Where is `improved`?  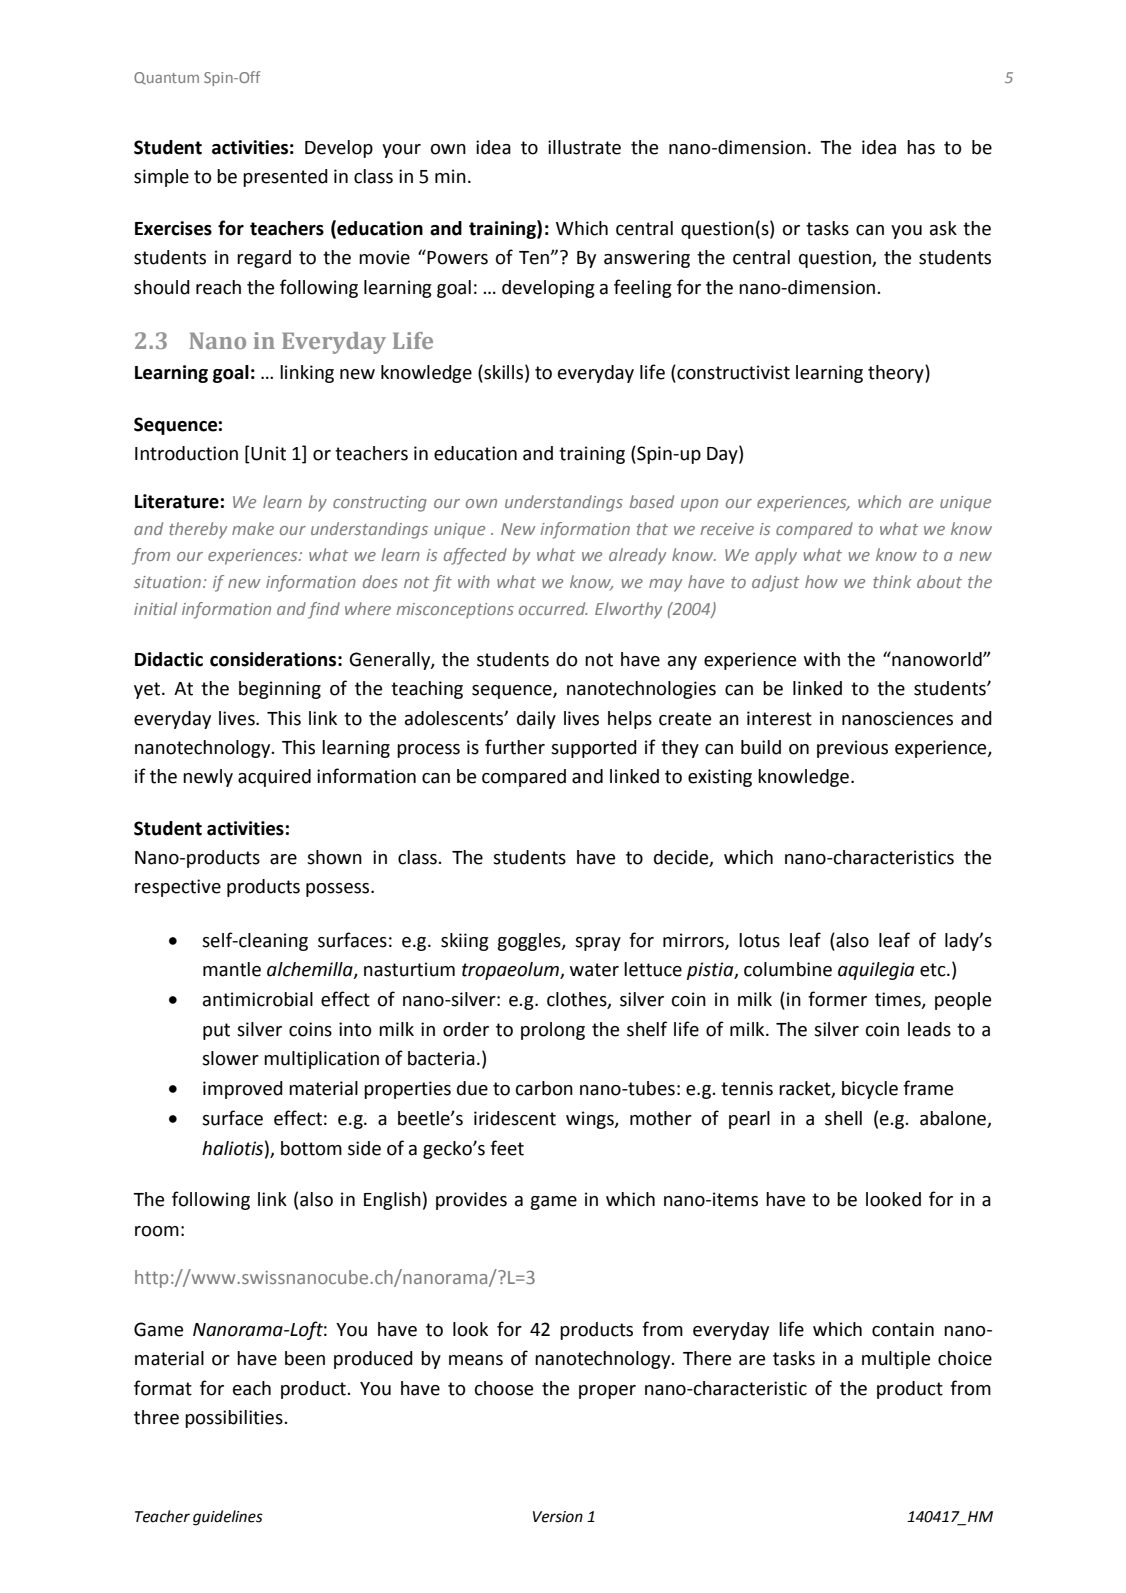 improved is located at coordinates (243, 1090).
